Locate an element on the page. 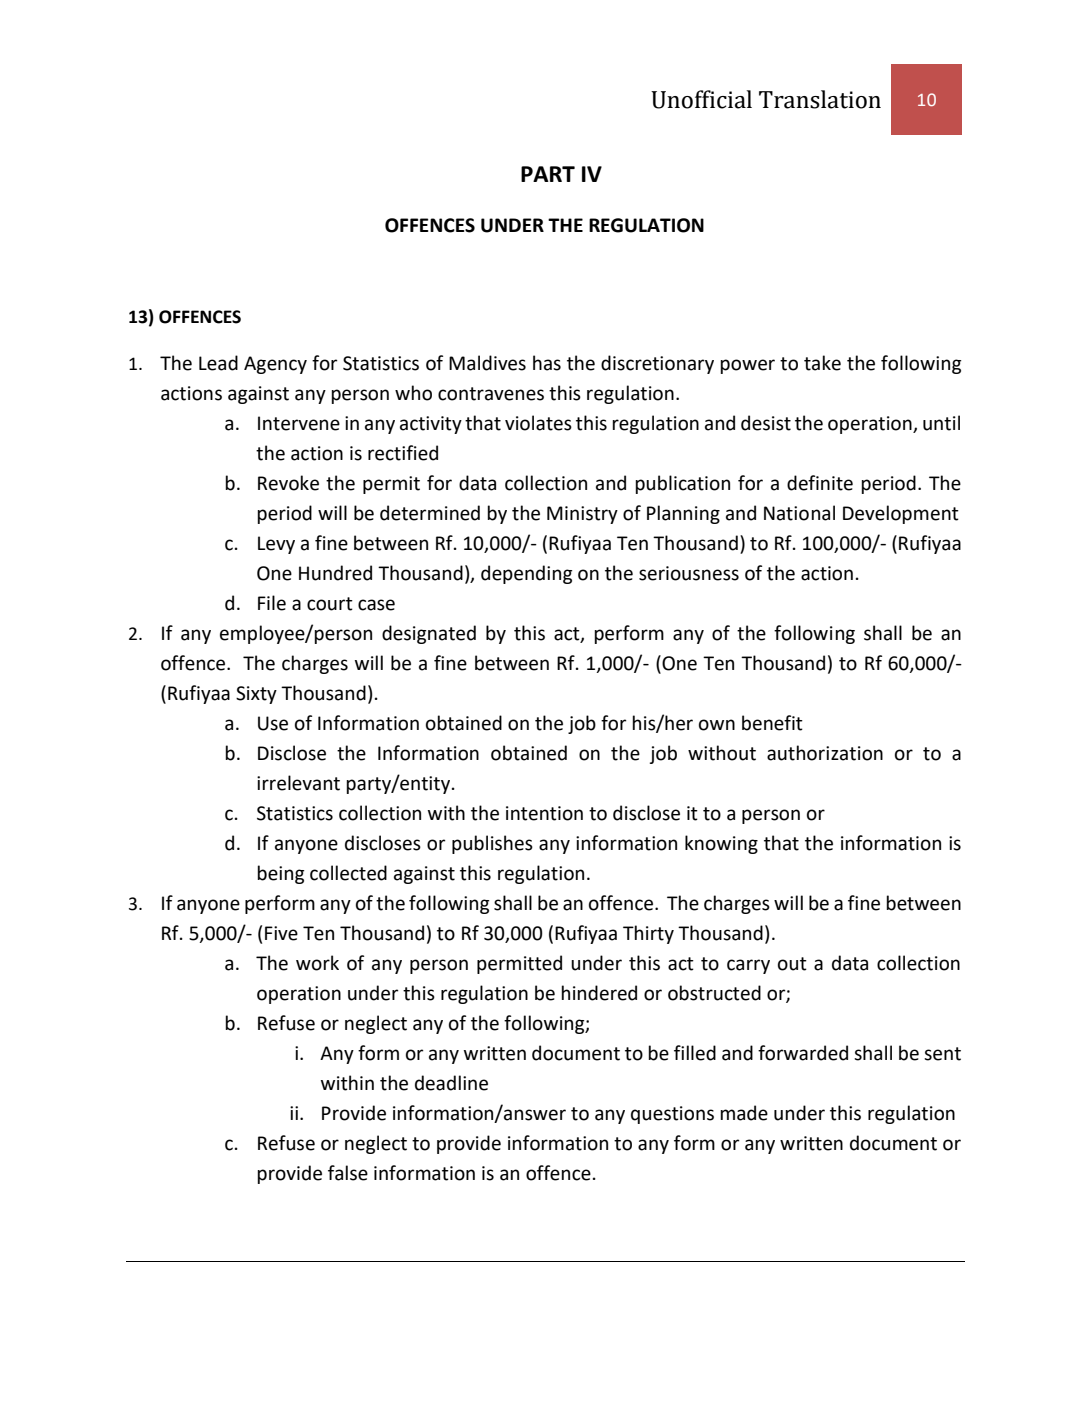  take is located at coordinates (822, 363).
